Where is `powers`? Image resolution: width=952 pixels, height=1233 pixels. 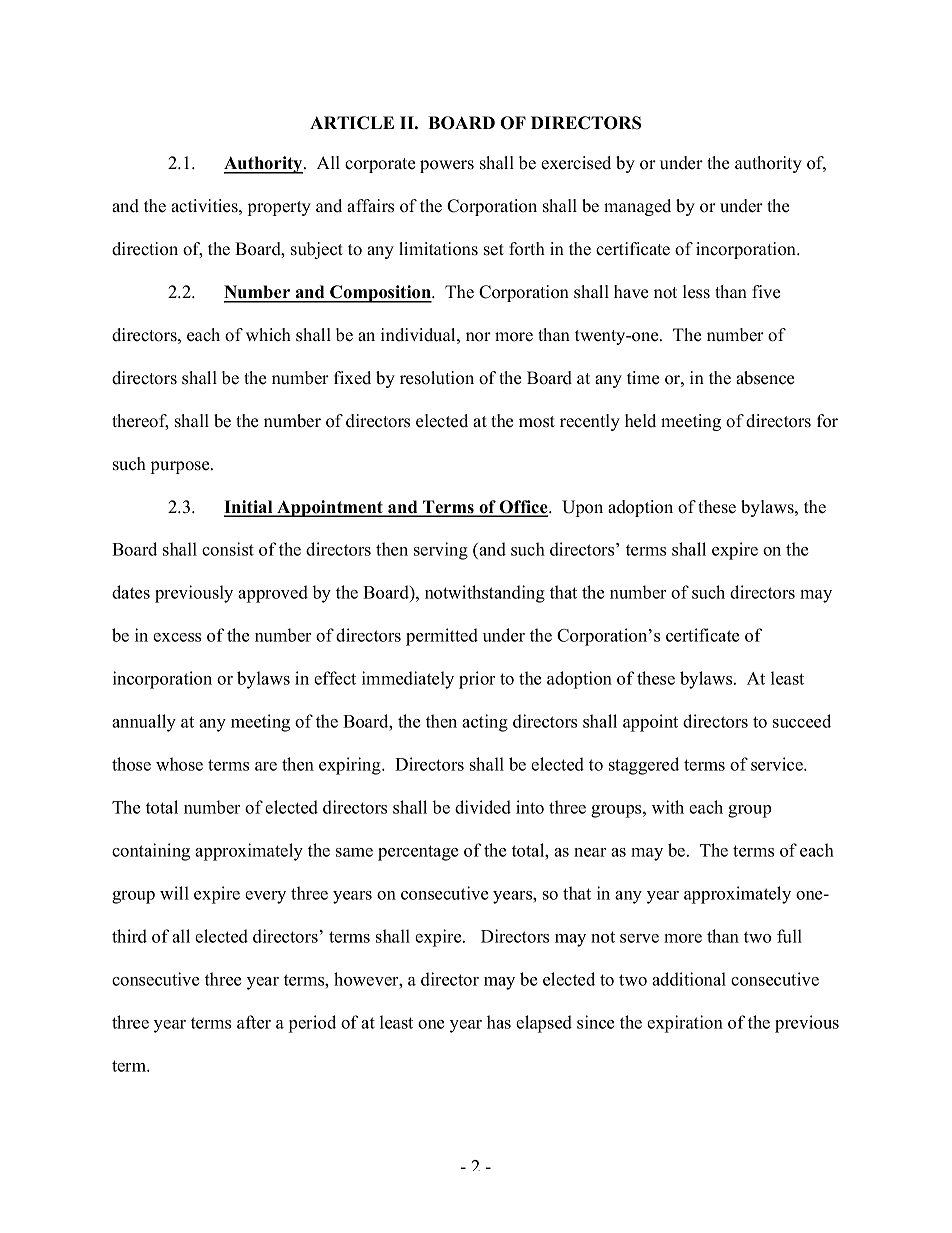 powers is located at coordinates (447, 166).
